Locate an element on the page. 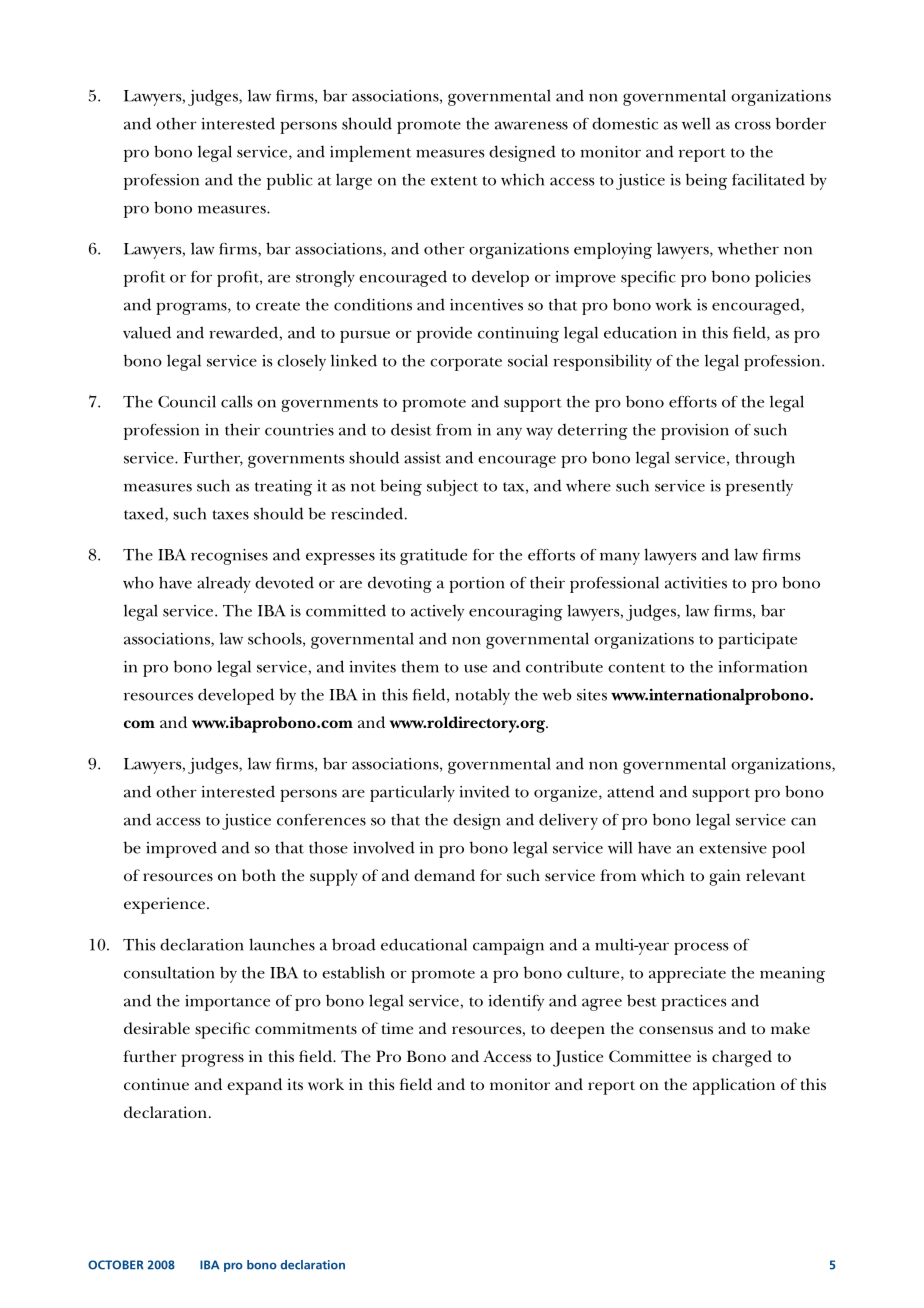 The height and width of the image is (1308, 924). presently is located at coordinates (759, 487).
